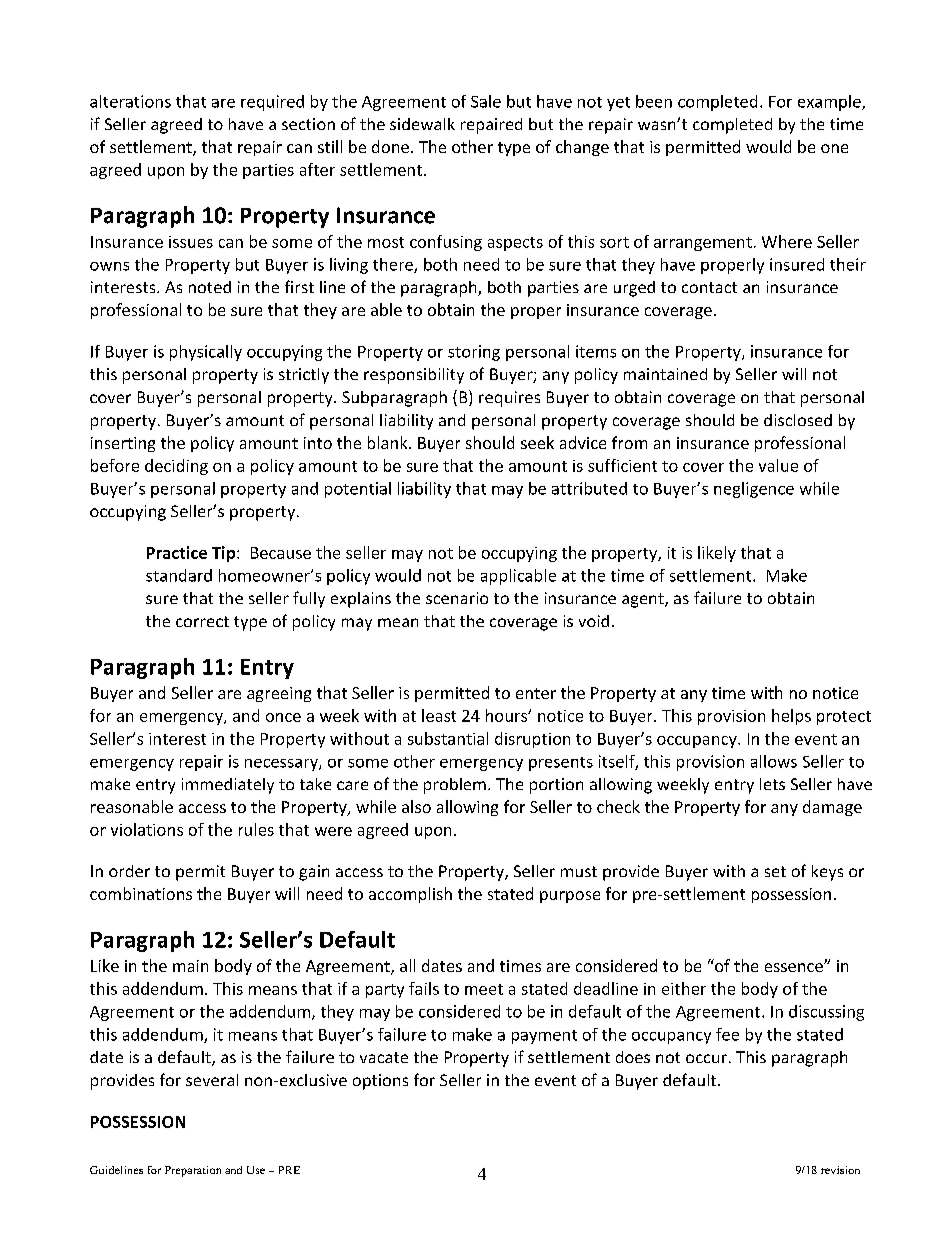 This document has width=952, height=1233. I want to click on example, so click(830, 103).
